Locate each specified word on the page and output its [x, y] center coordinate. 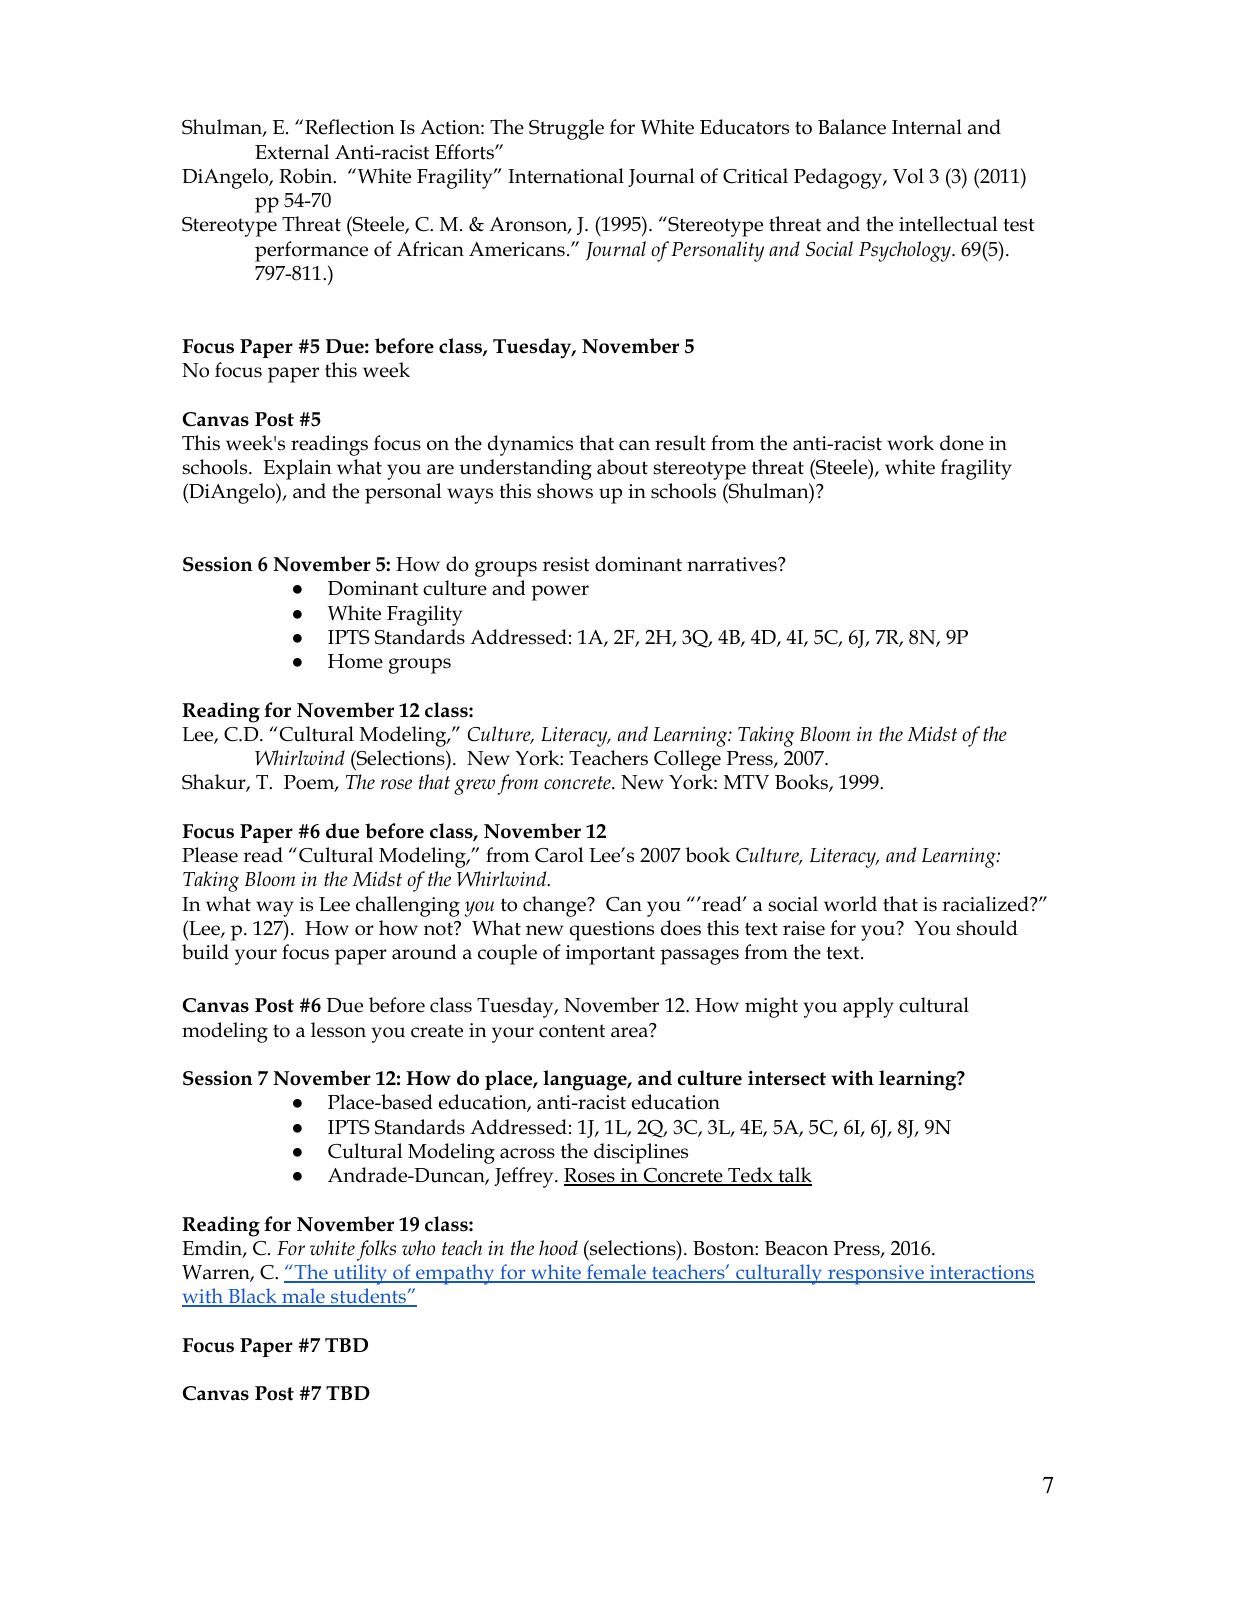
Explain [297, 469]
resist [566, 564]
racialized [986, 904]
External [292, 152]
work [910, 443]
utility [360, 1274]
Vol [908, 176]
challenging [408, 906]
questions [612, 931]
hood [558, 1248]
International [566, 176]
